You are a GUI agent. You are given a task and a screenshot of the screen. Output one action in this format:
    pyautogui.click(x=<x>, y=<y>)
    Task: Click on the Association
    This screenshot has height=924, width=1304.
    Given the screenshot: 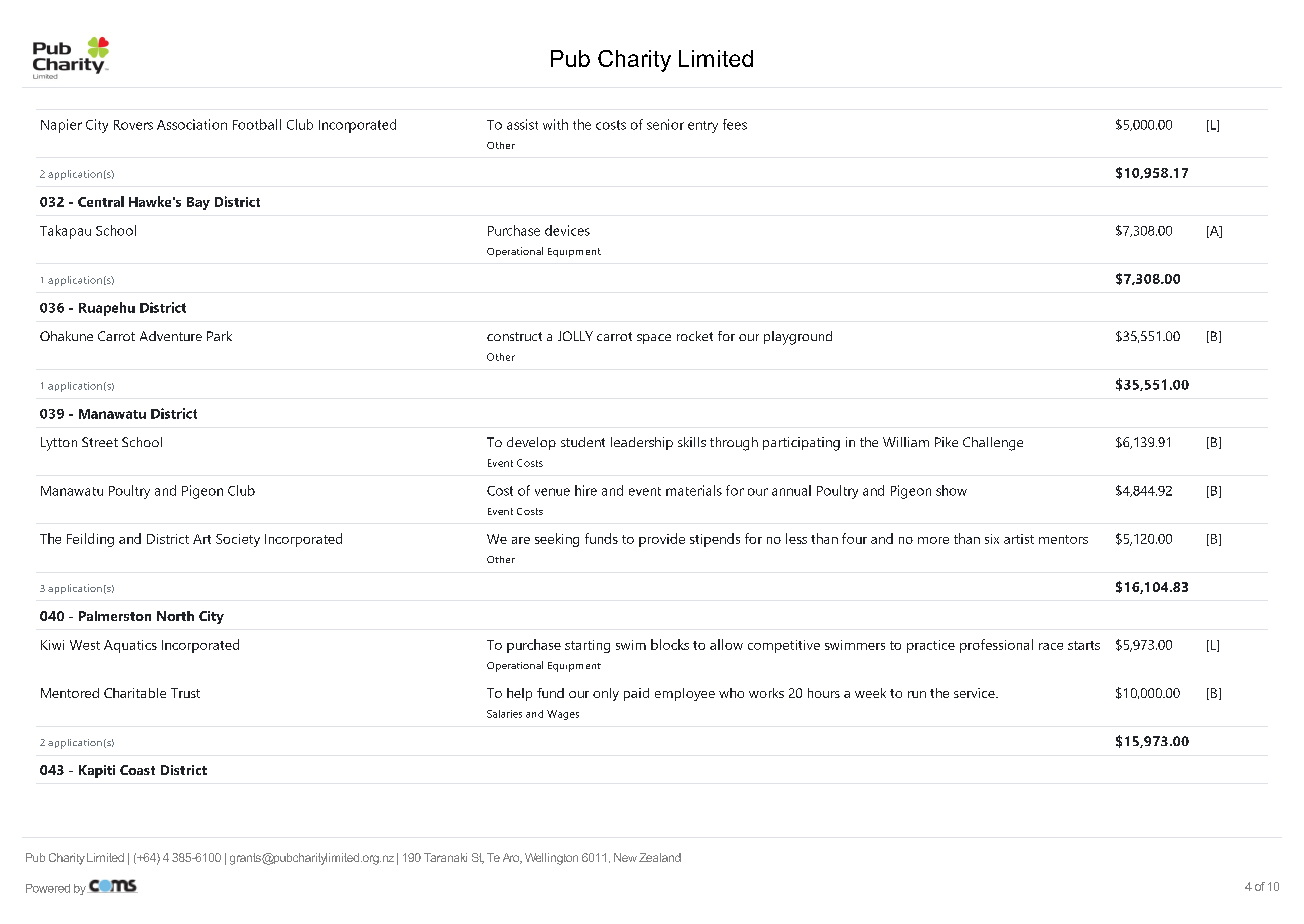 What is the action you would take?
    pyautogui.click(x=192, y=124)
